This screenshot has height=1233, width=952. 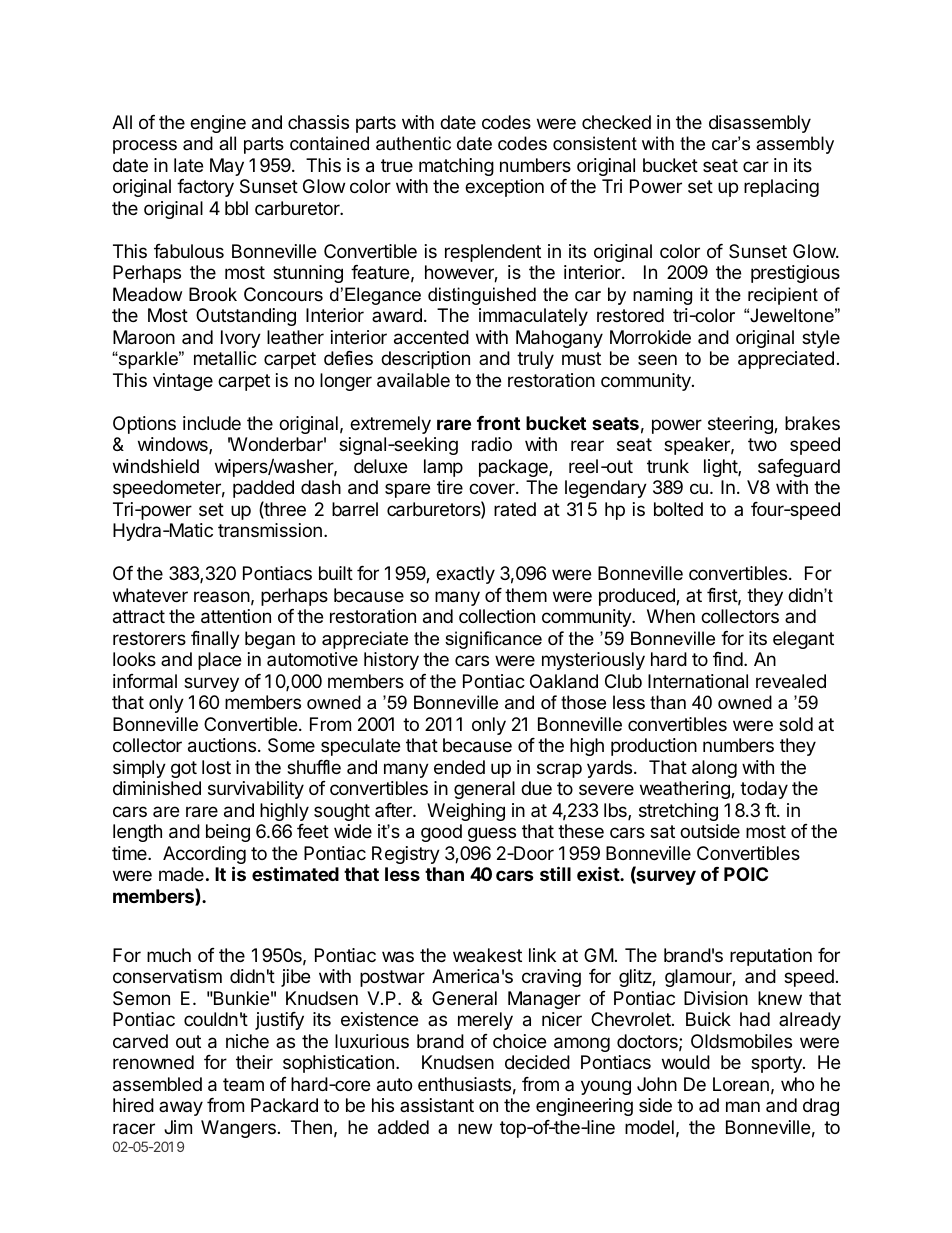 What do you see at coordinates (498, 423) in the screenshot?
I see `front` at bounding box center [498, 423].
